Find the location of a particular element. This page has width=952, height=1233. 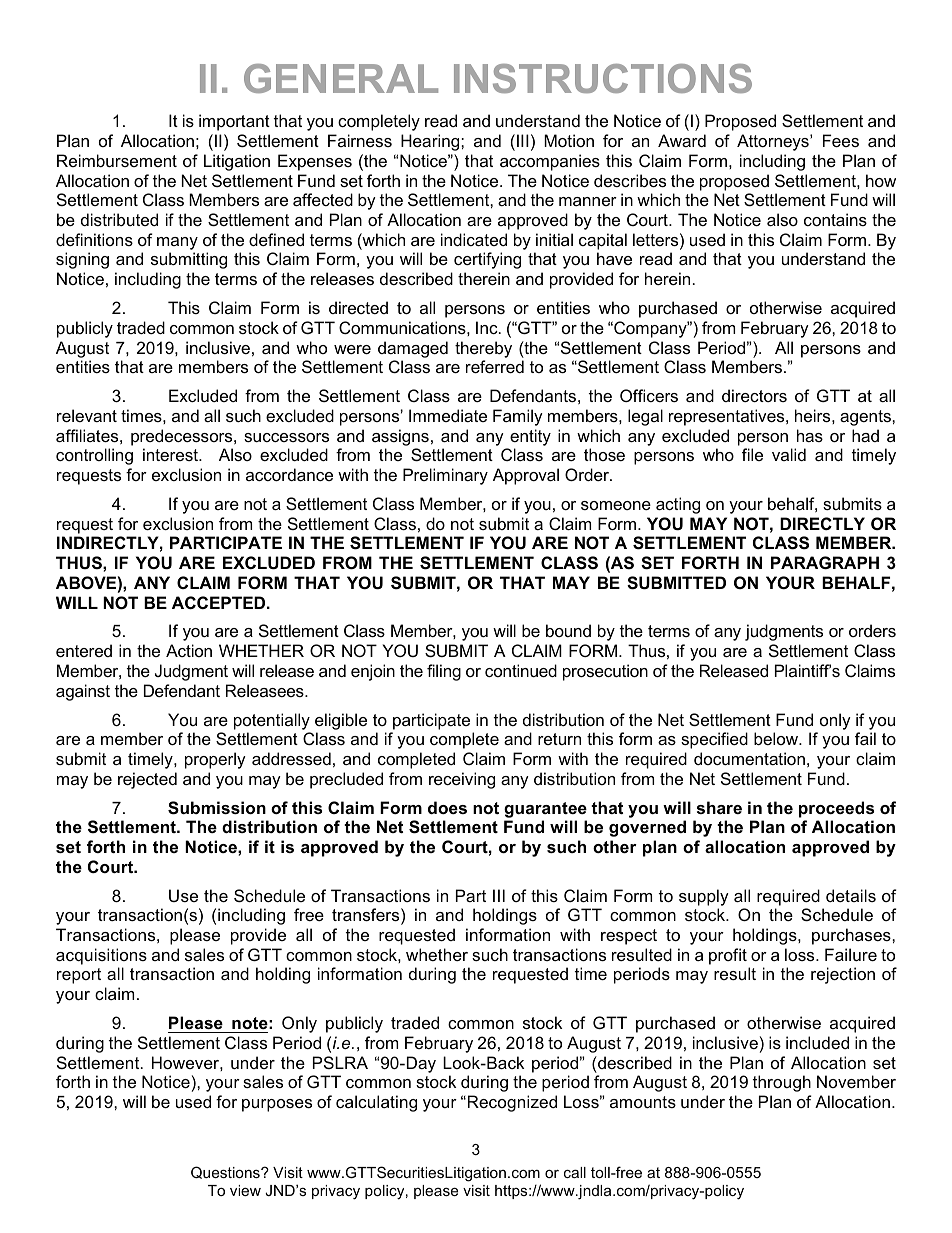

Questions is located at coordinates (226, 1172).
